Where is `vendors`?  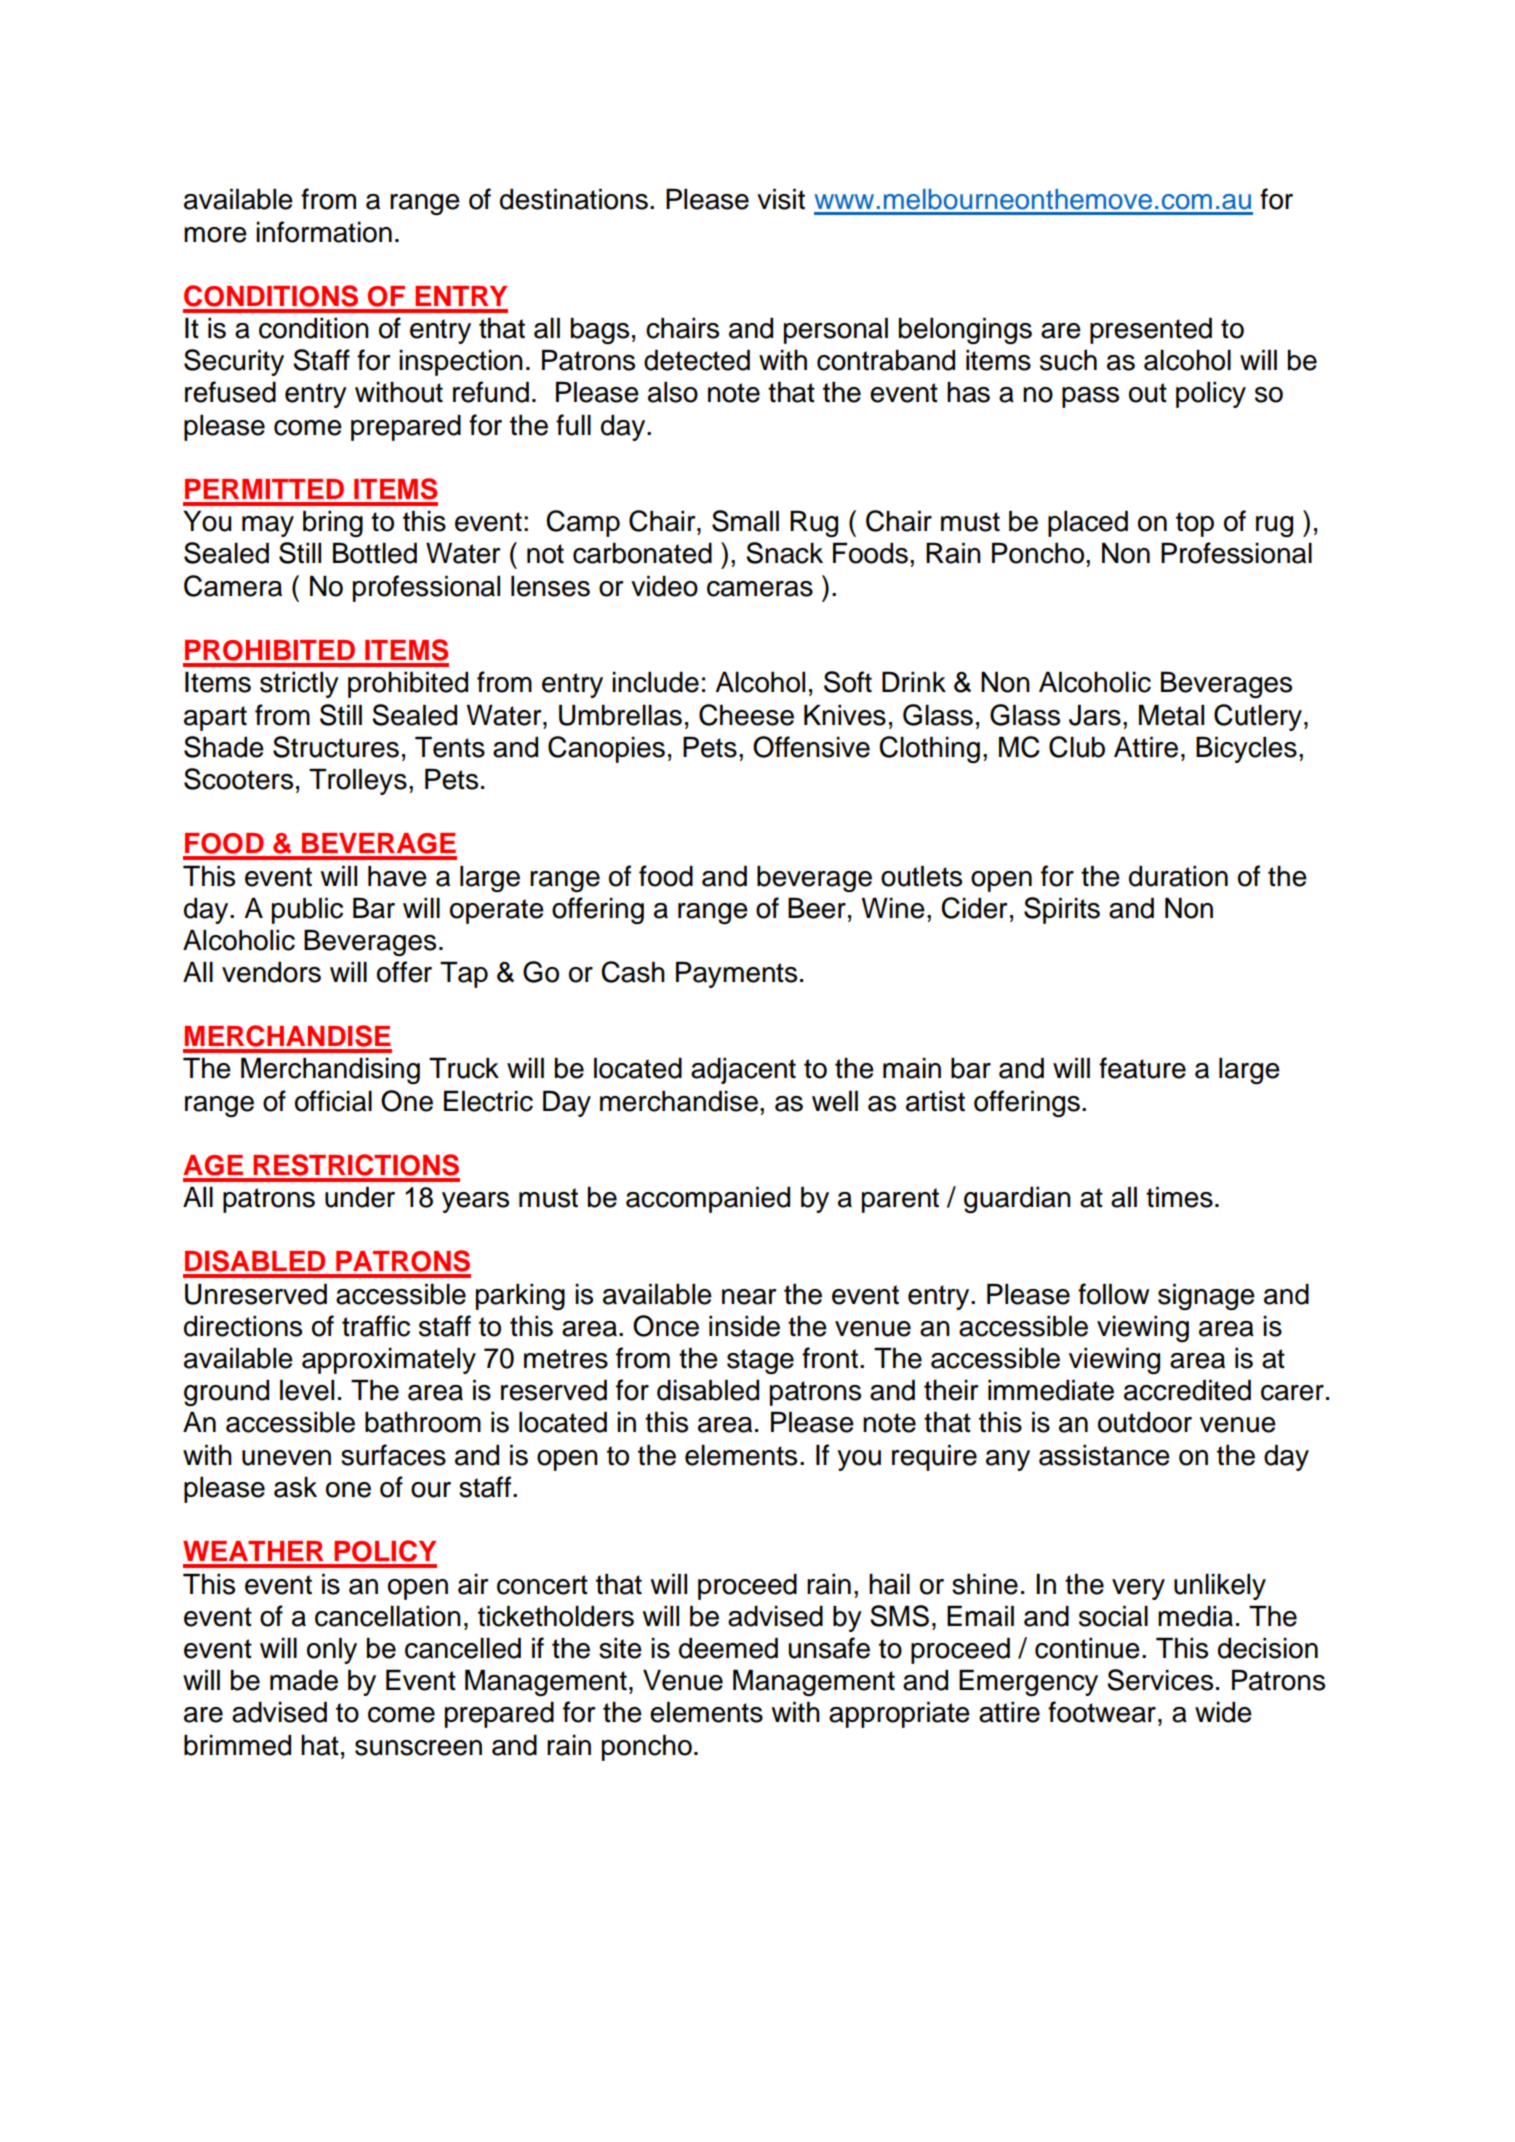 vendors is located at coordinates (271, 972).
